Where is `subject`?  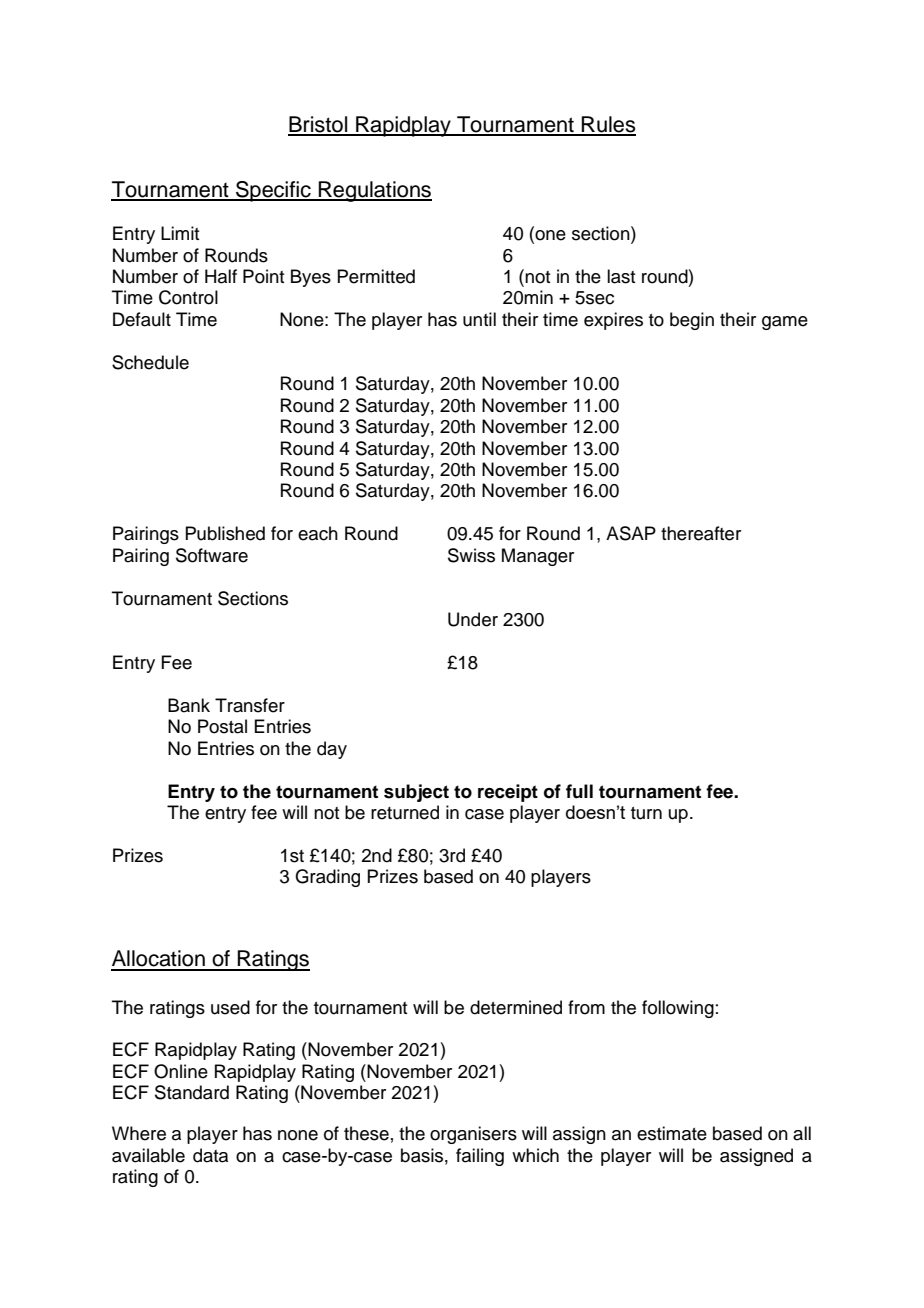
subject is located at coordinates (416, 793).
